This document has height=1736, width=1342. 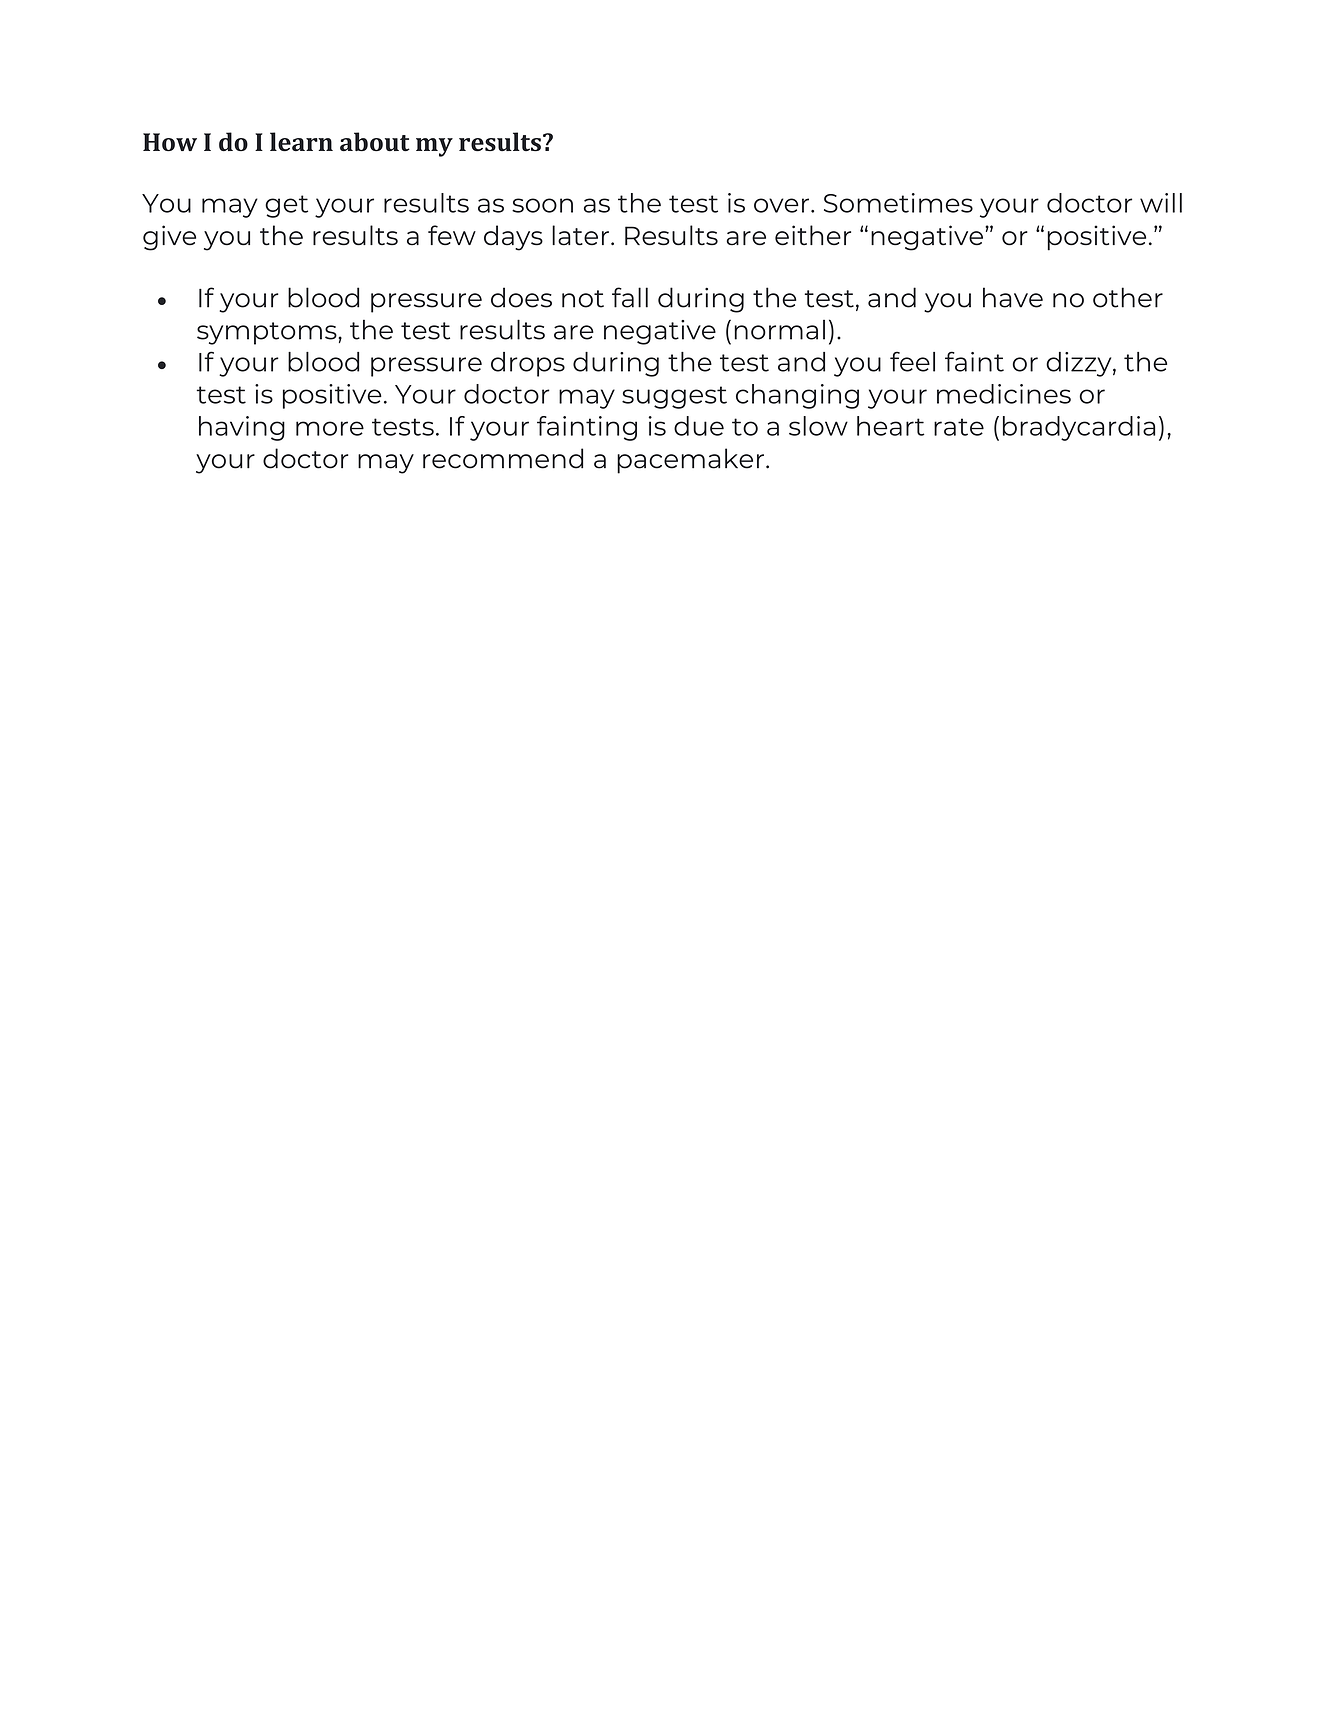 I want to click on Sometimes, so click(x=898, y=203).
